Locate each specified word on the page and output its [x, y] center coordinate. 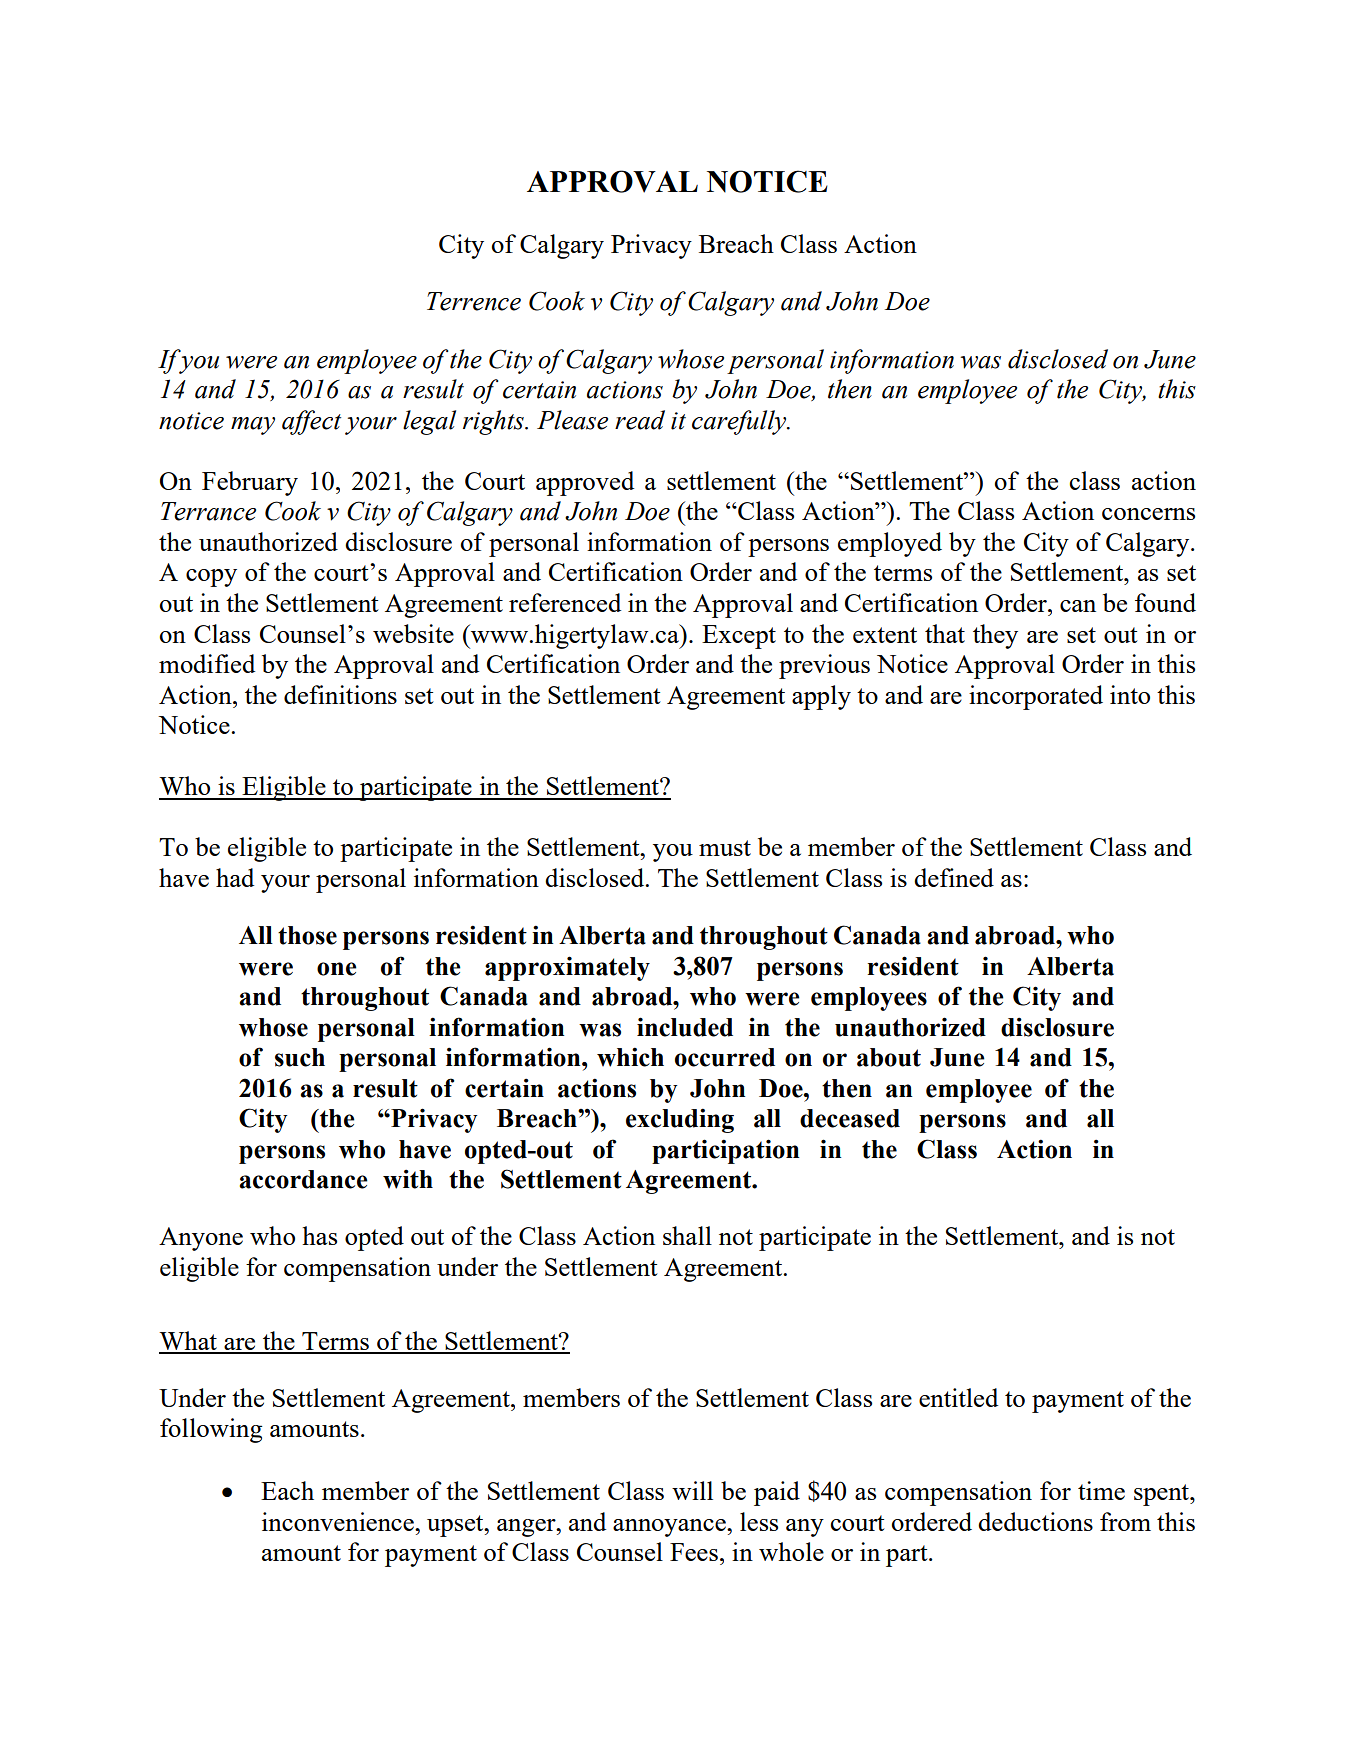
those [307, 935]
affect [311, 422]
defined [954, 877]
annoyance [670, 1528]
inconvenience [339, 1521]
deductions [1035, 1521]
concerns [1148, 514]
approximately [567, 968]
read [640, 420]
